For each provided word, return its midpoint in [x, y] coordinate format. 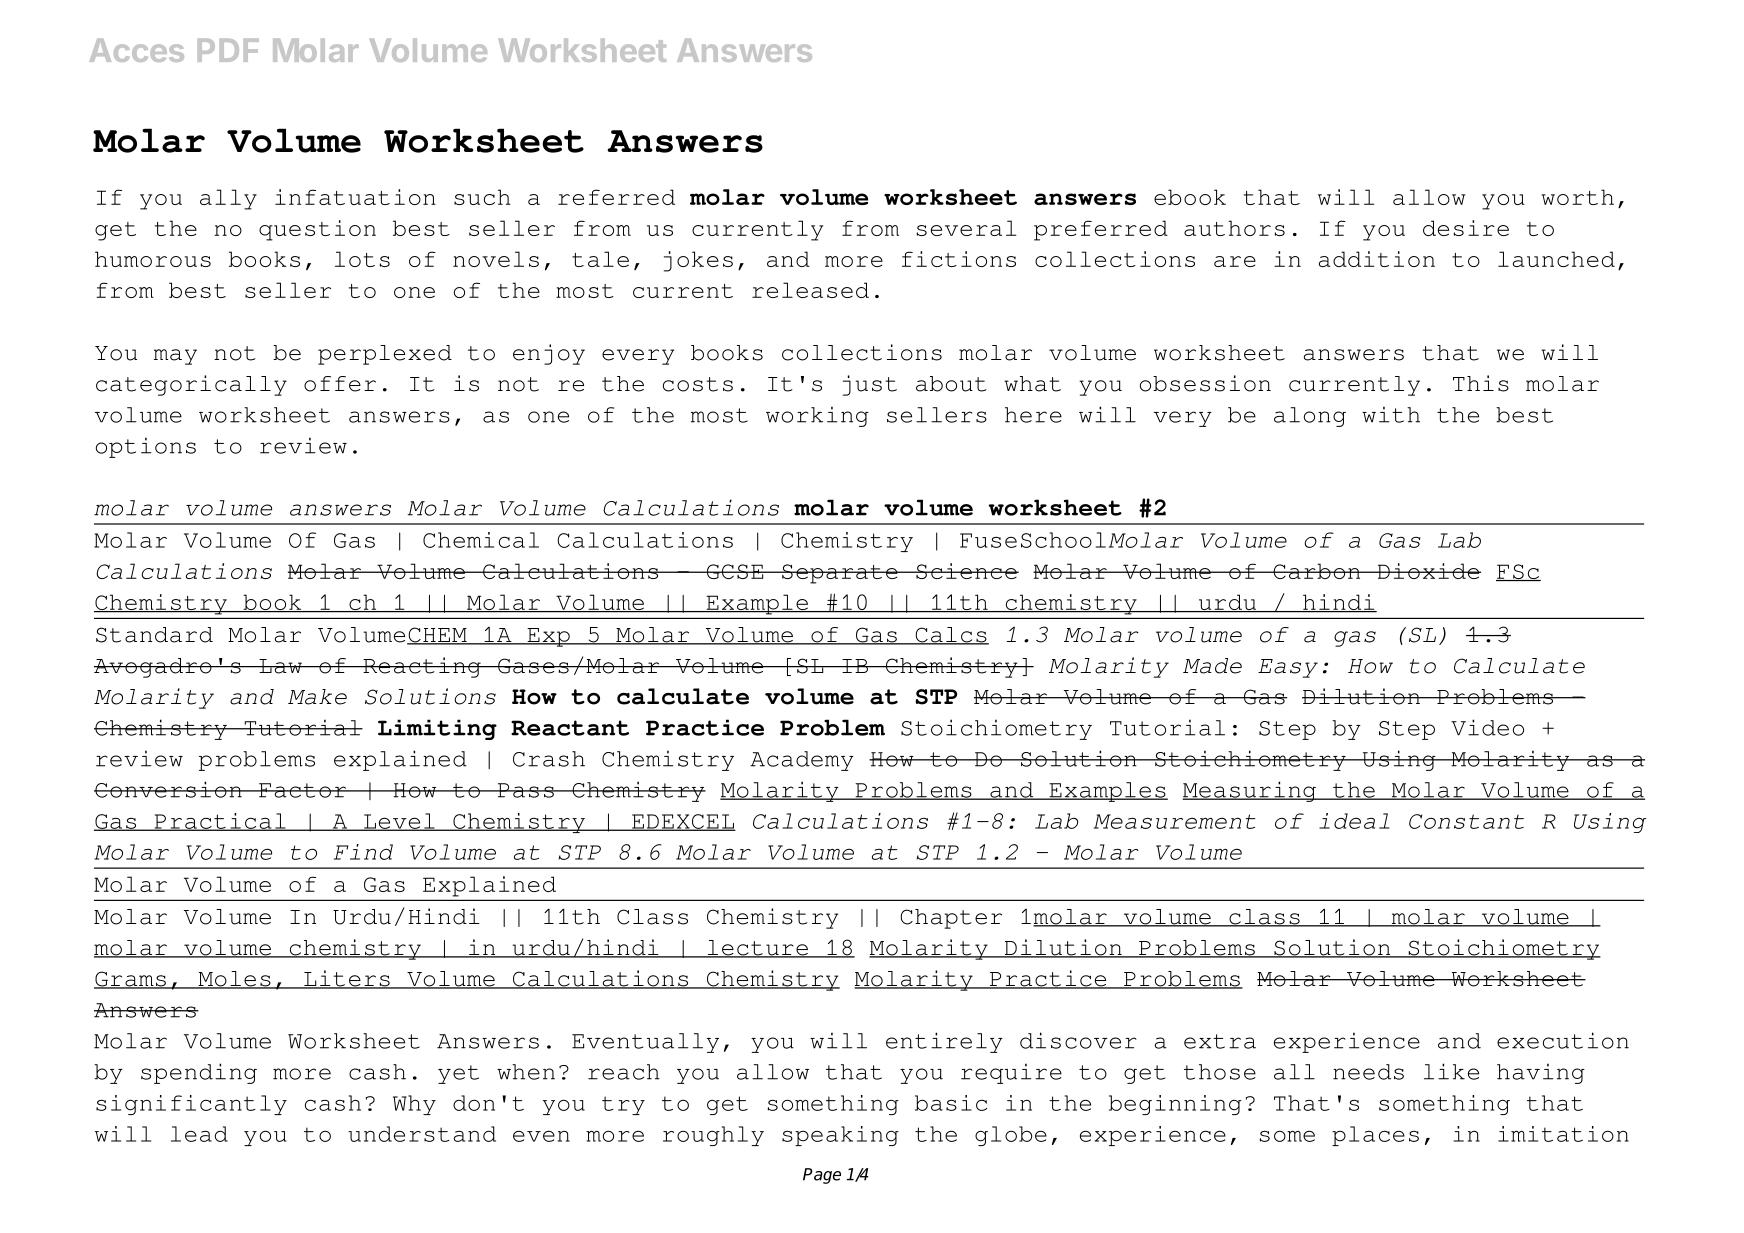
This [1481, 383]
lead [199, 1134]
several [967, 228]
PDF [228, 50]
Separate [840, 574]
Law [280, 666]
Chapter [951, 919]
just [870, 385]
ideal [1354, 821]
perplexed [385, 355]
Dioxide [1428, 571]
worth [1577, 197]
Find [363, 852]
